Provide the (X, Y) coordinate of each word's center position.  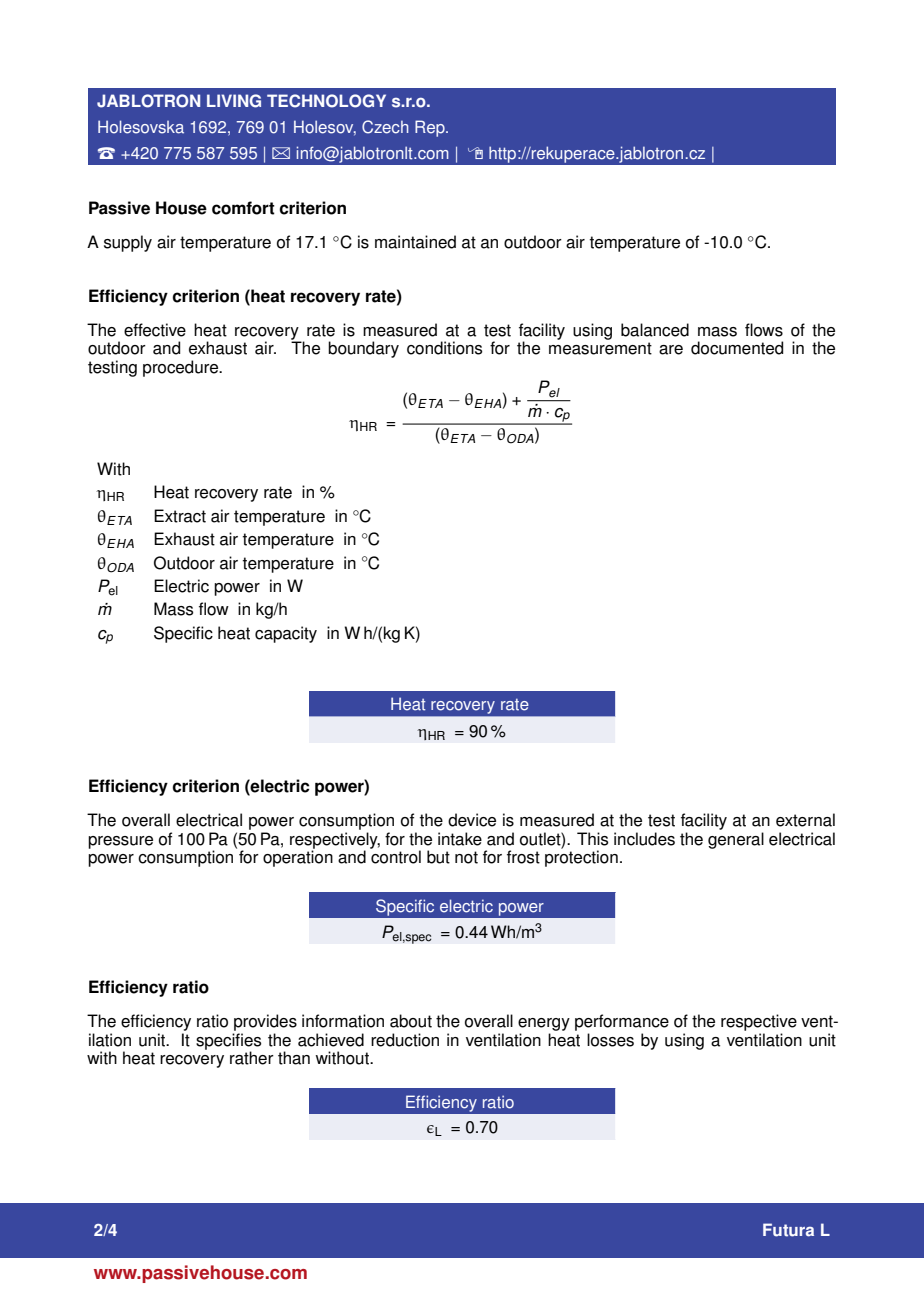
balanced (655, 330)
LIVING (234, 101)
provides (265, 1022)
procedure (182, 368)
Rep (431, 128)
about (411, 1021)
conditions (444, 348)
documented (737, 348)
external (805, 820)
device (472, 820)
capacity (286, 634)
